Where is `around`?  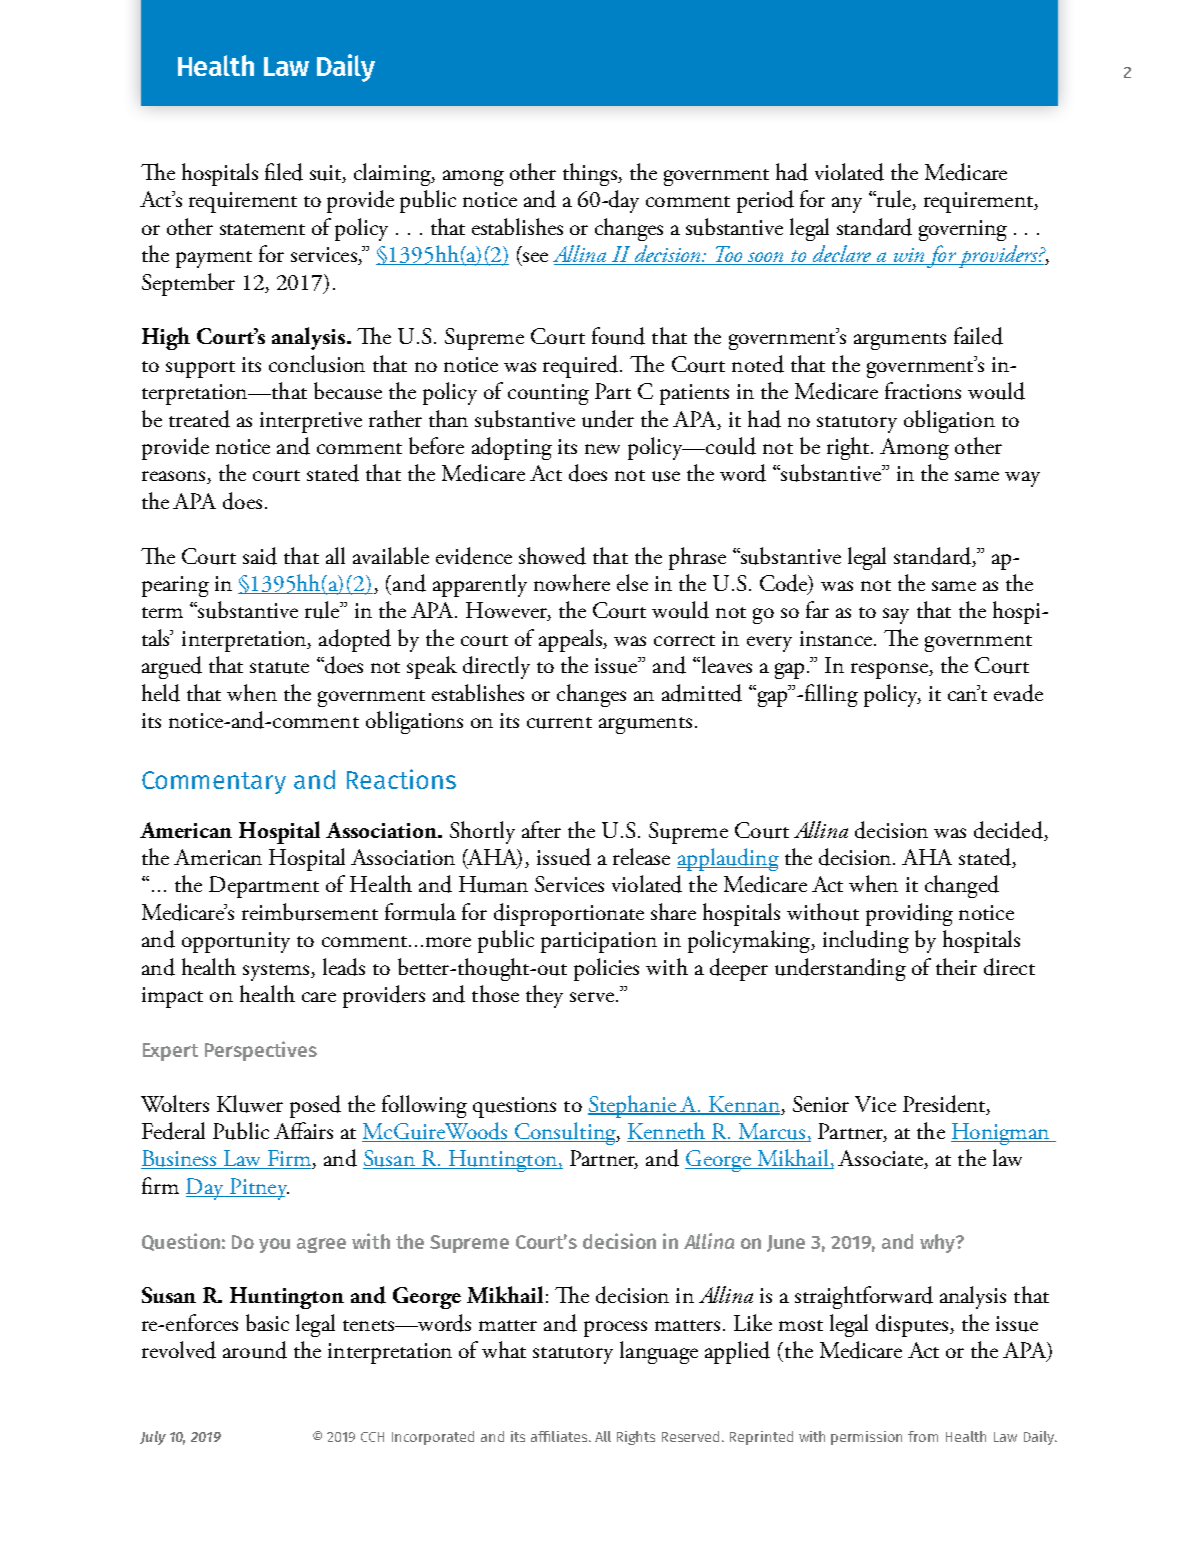 around is located at coordinates (255, 1350).
